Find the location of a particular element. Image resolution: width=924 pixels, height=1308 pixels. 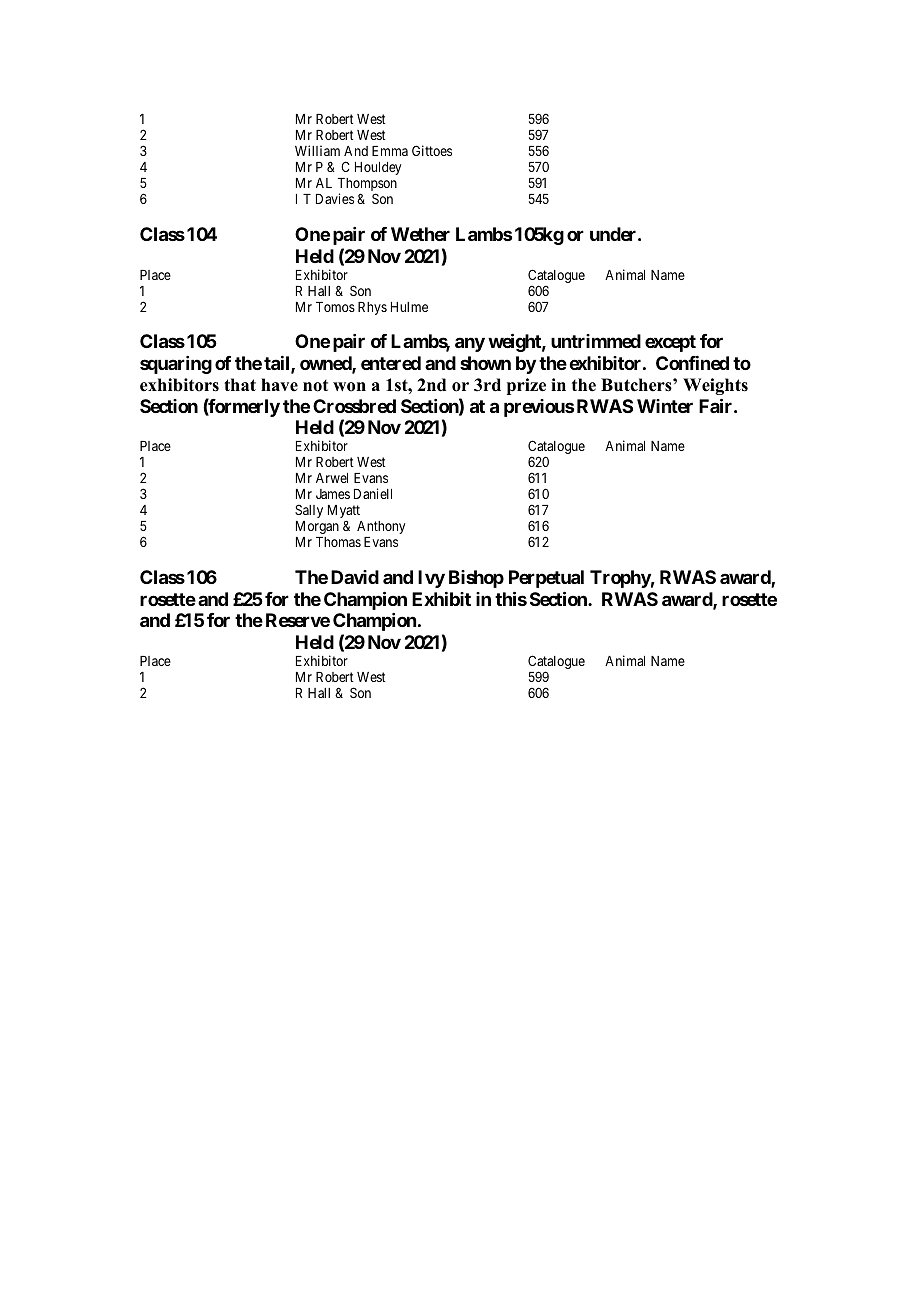

James is located at coordinates (333, 494).
